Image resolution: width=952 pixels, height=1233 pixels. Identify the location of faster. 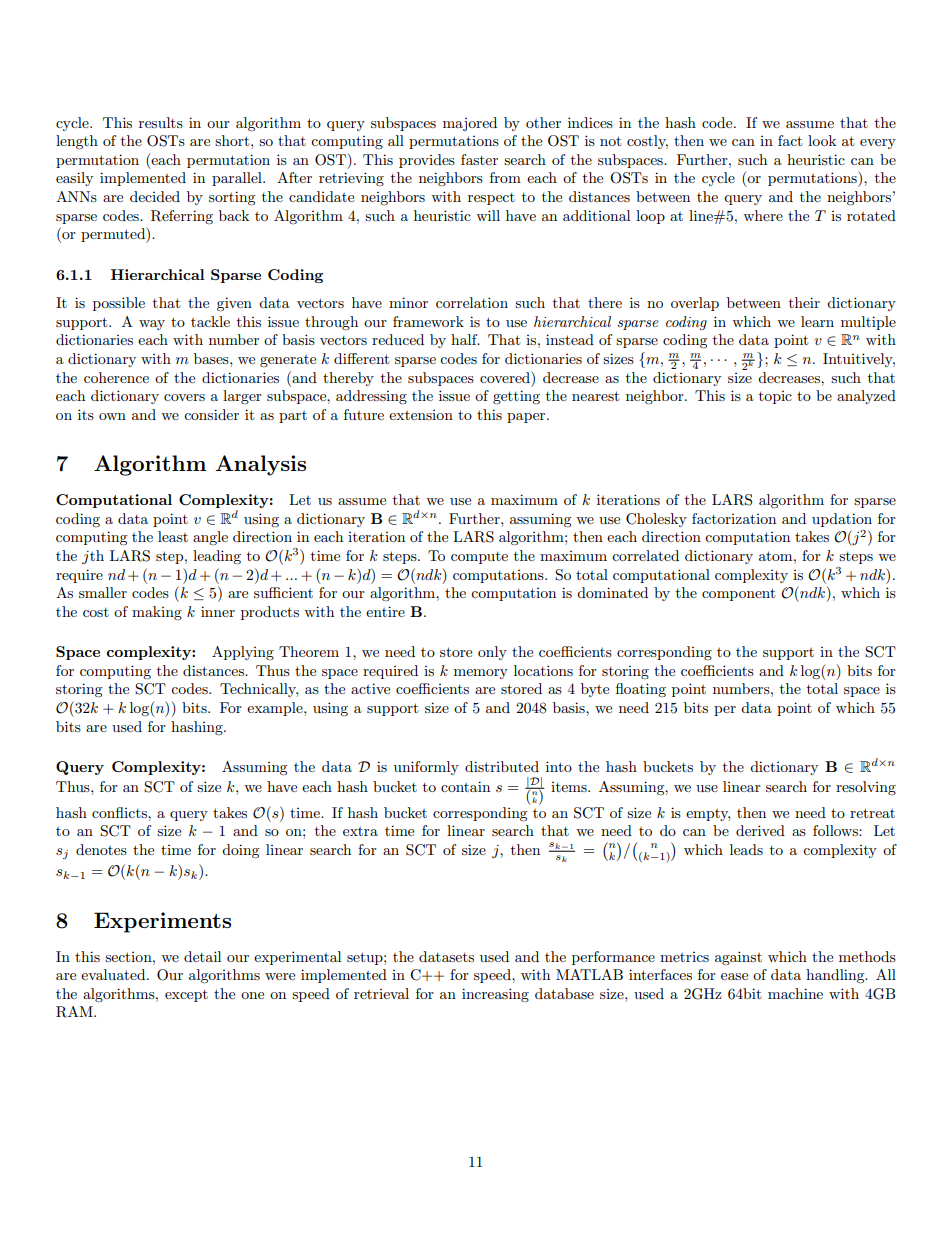
(479, 159).
